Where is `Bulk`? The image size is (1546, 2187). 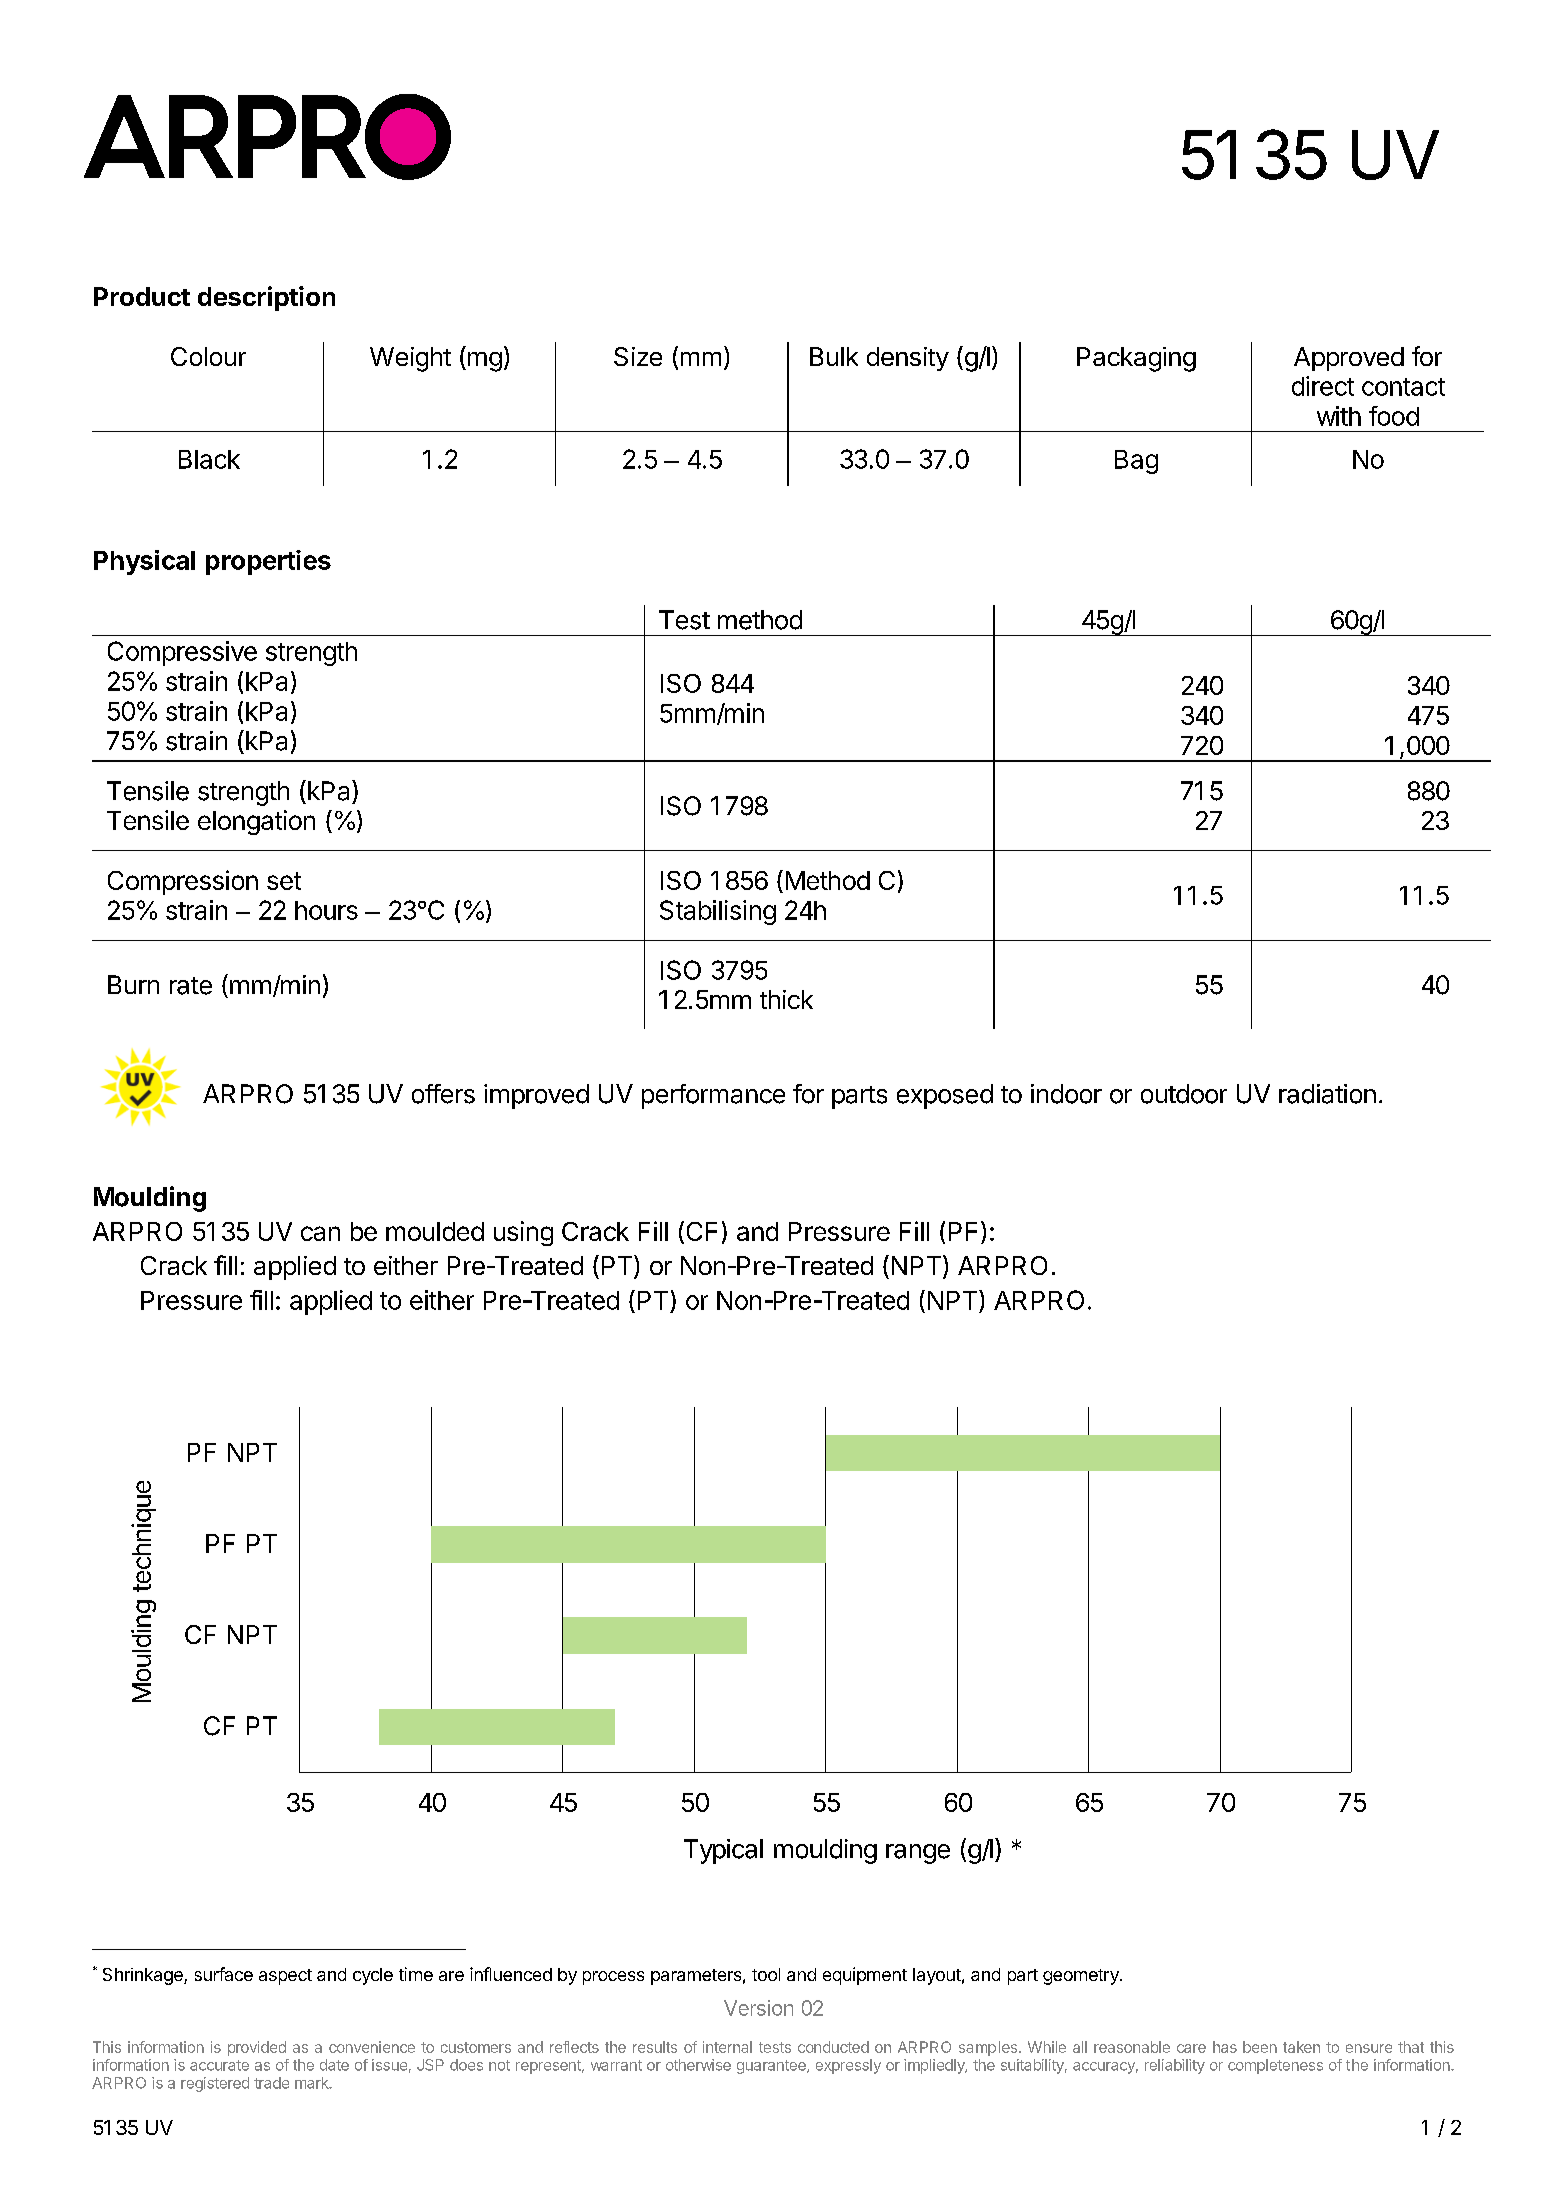 Bulk is located at coordinates (834, 356).
